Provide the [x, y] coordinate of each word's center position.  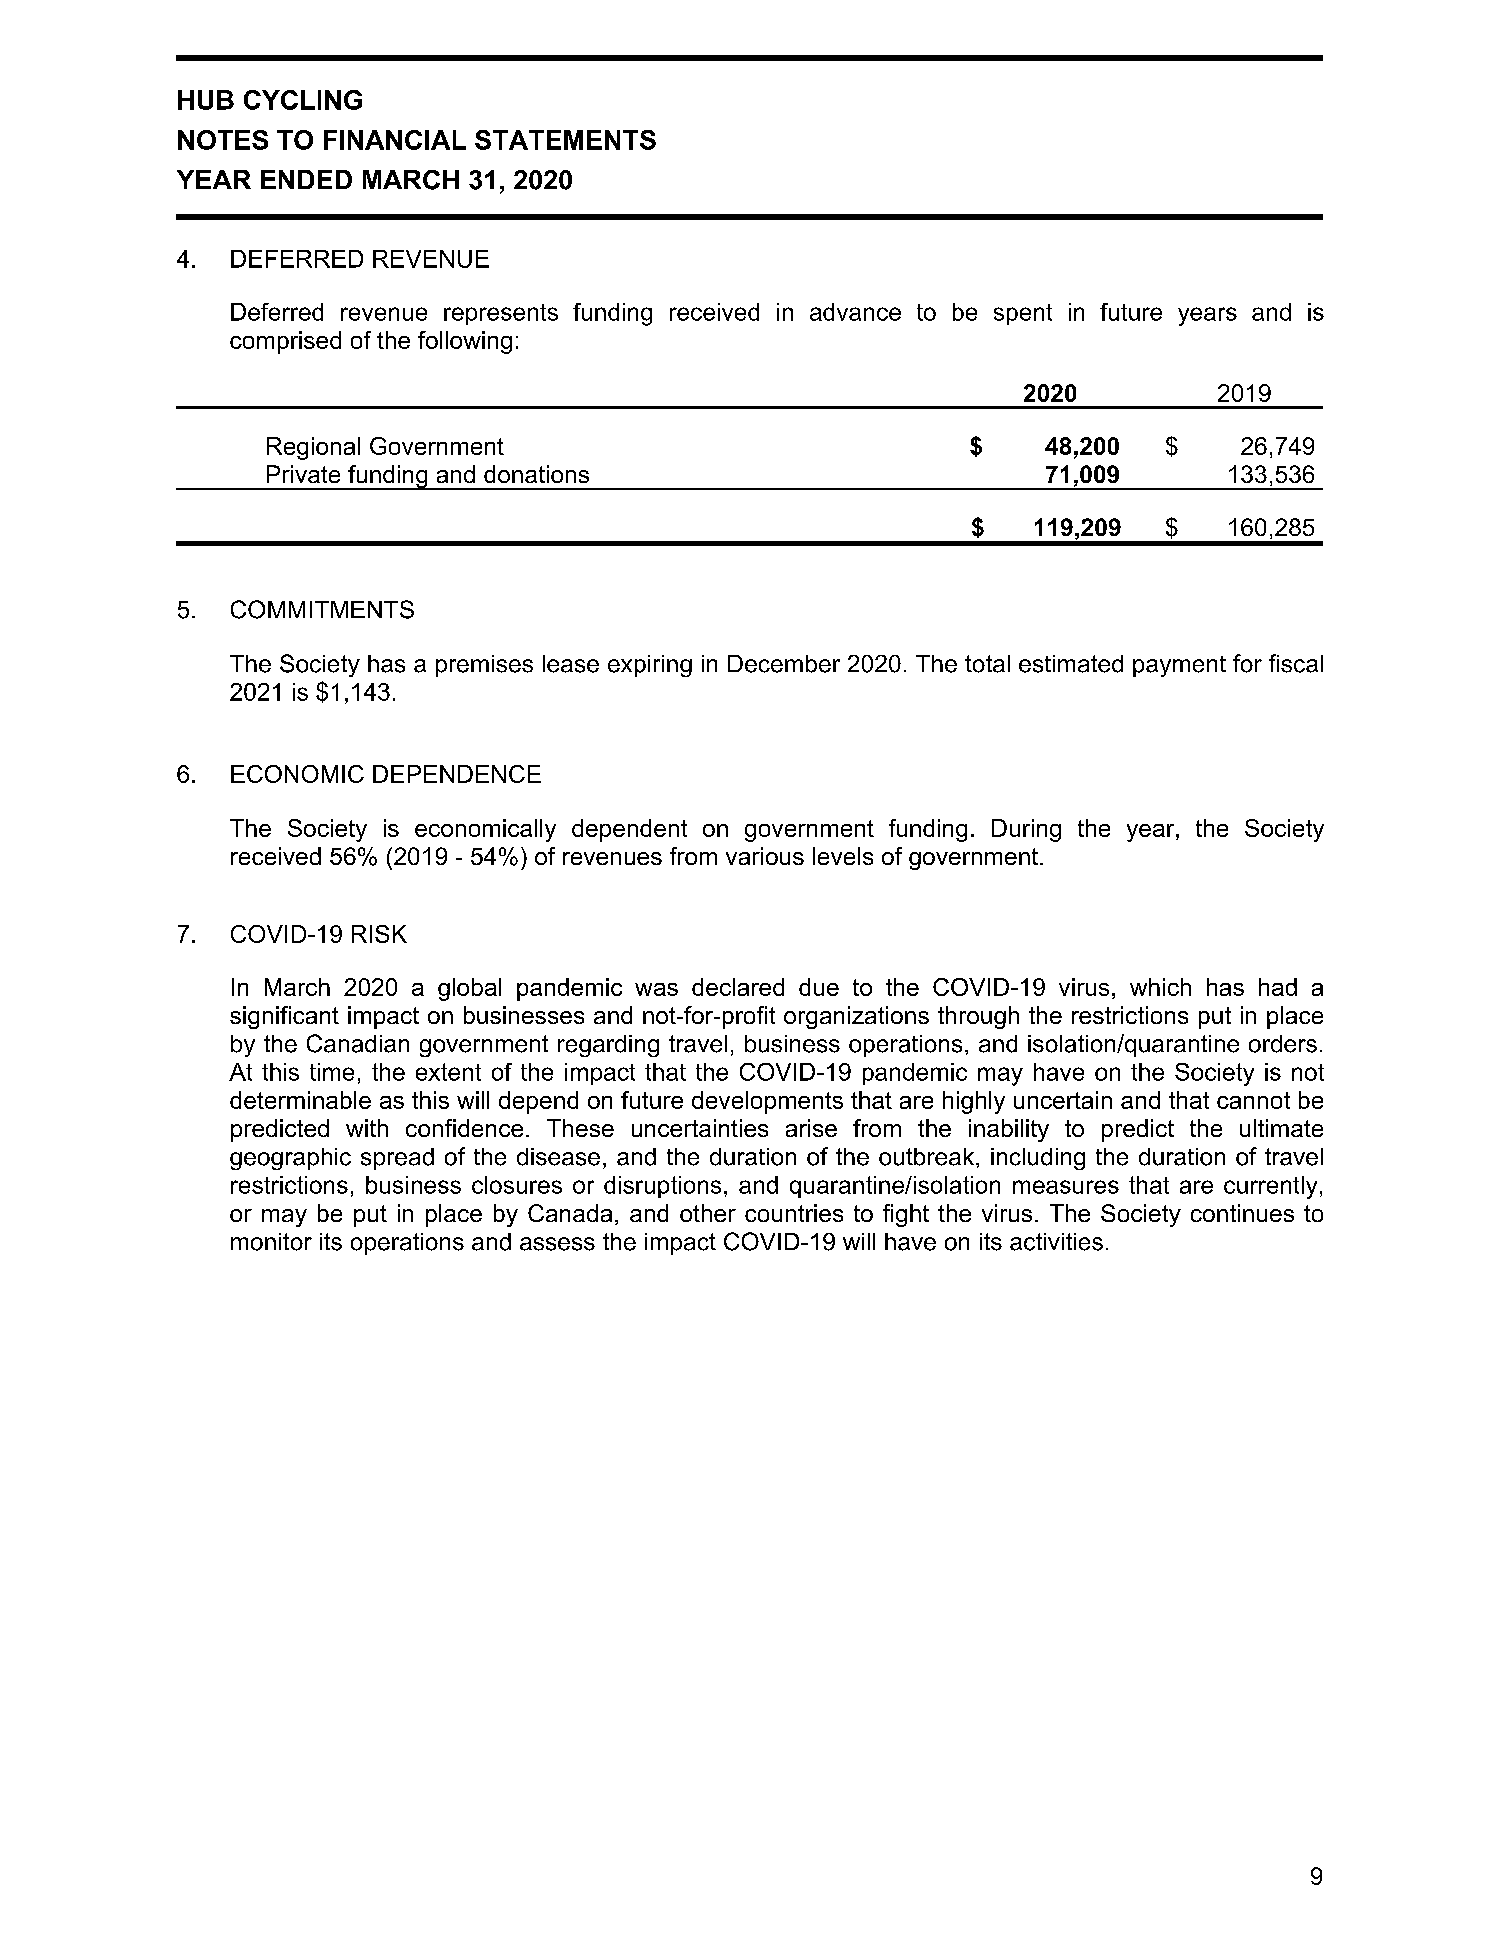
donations [536, 474]
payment [1179, 666]
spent [1023, 314]
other [708, 1213]
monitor [271, 1242]
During [1026, 830]
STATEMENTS [565, 140]
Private [303, 474]
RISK [379, 934]
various [765, 856]
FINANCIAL [395, 140]
